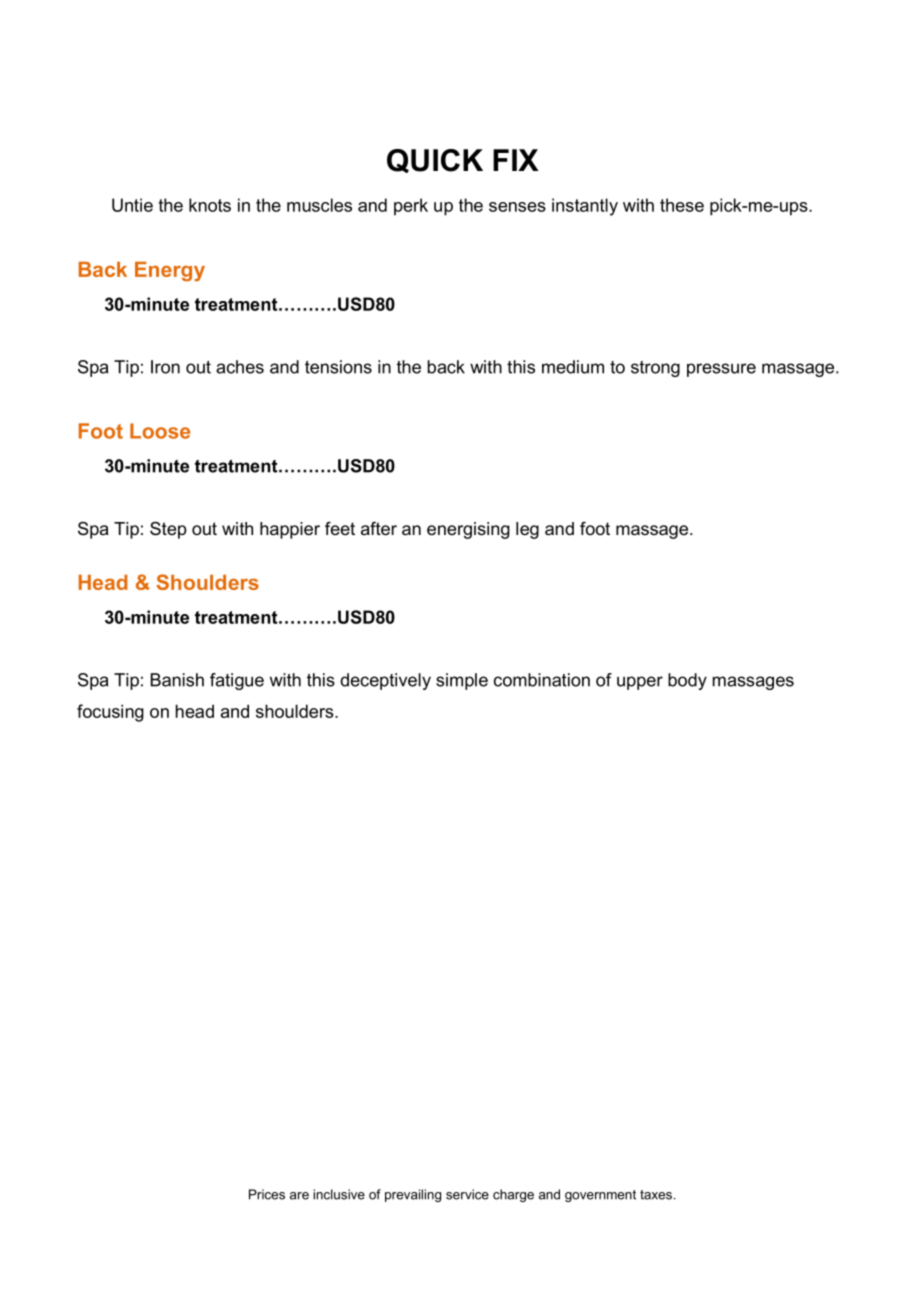 The height and width of the screenshot is (1308, 924). Describe the element at coordinates (110, 713) in the screenshot. I see `focusing` at that location.
